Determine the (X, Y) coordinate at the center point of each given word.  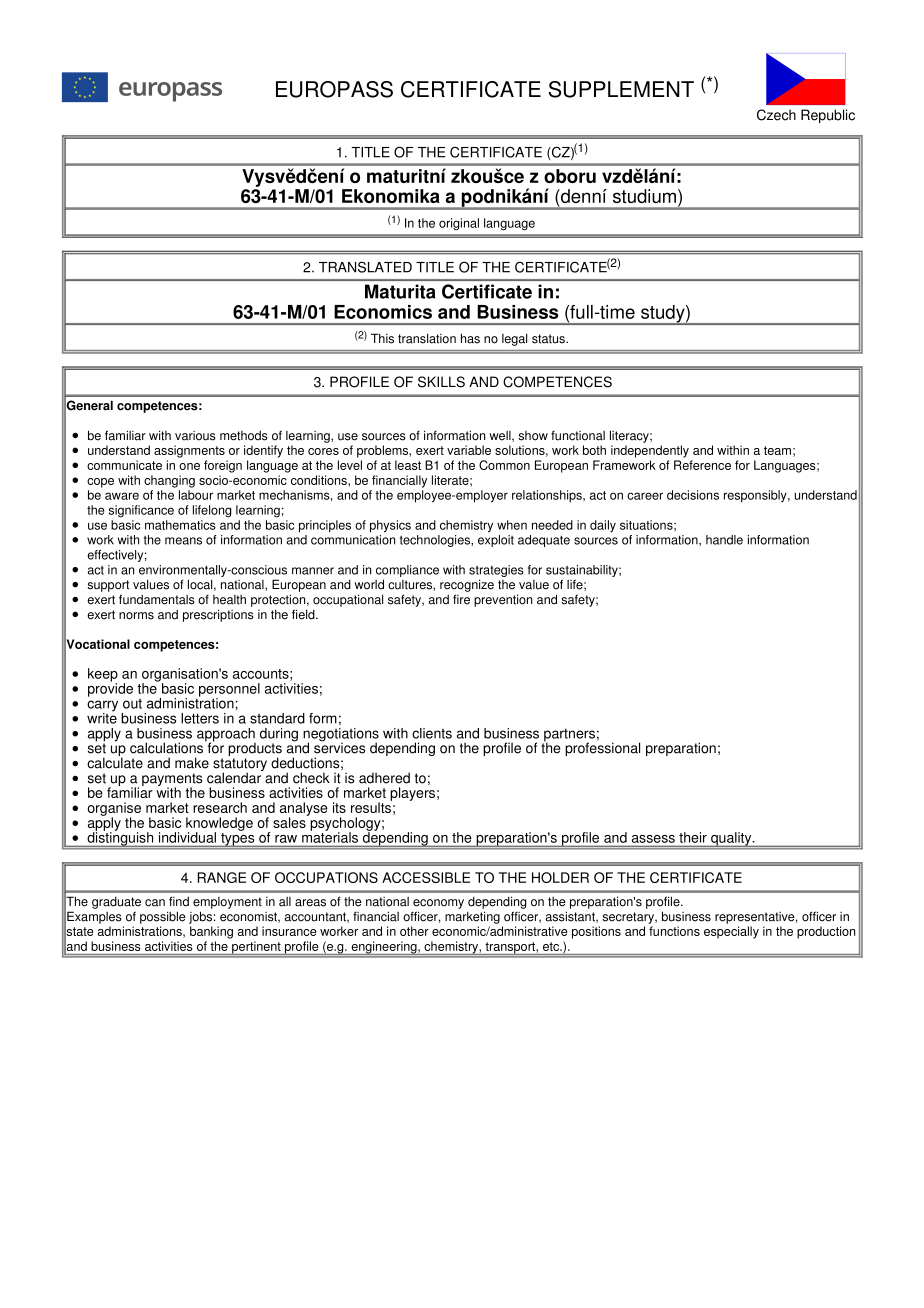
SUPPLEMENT (621, 89)
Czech (776, 115)
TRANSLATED (365, 267)
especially (731, 932)
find (179, 901)
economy (438, 904)
